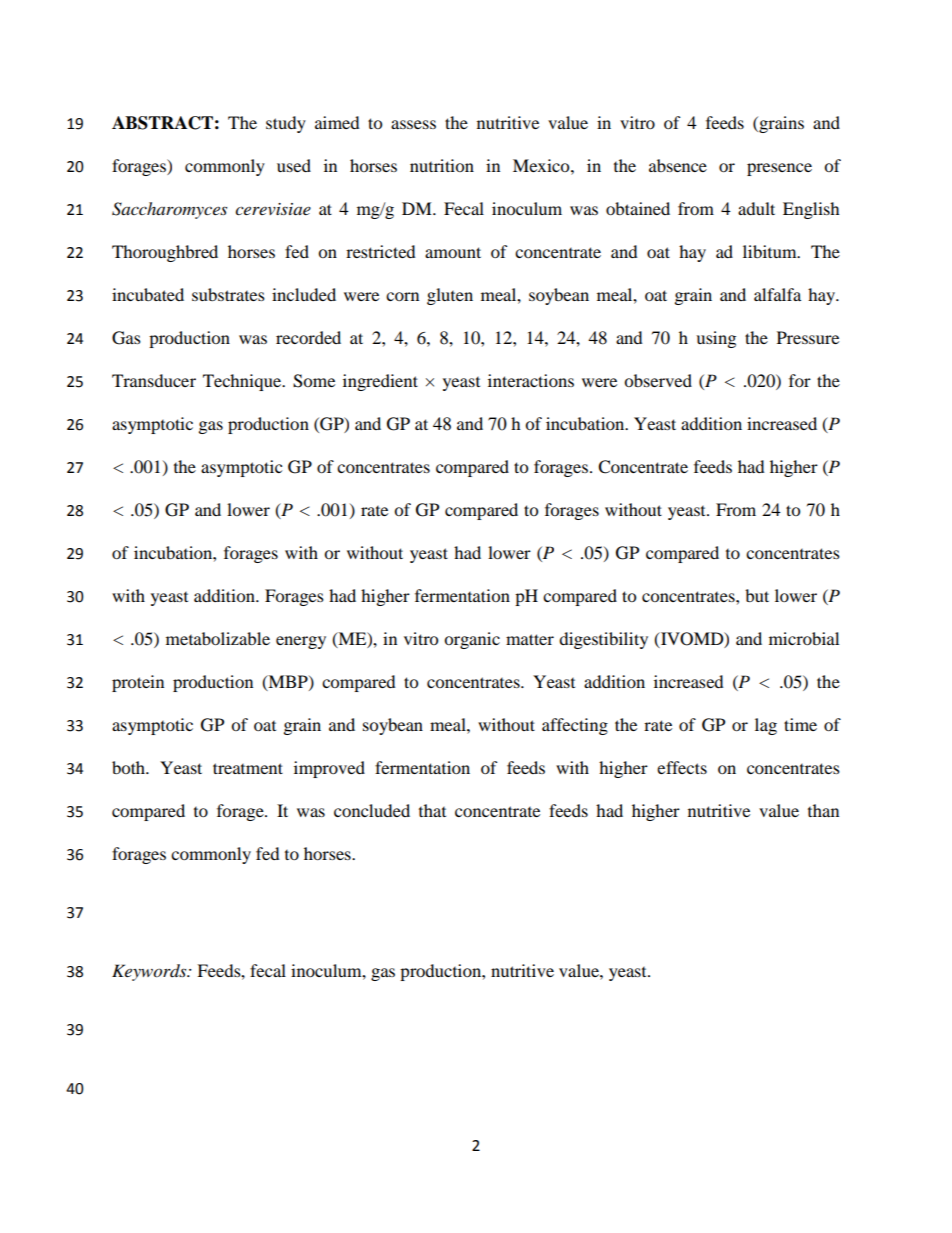  Describe the element at coordinates (472, 640) in the screenshot. I see `organic` at that location.
